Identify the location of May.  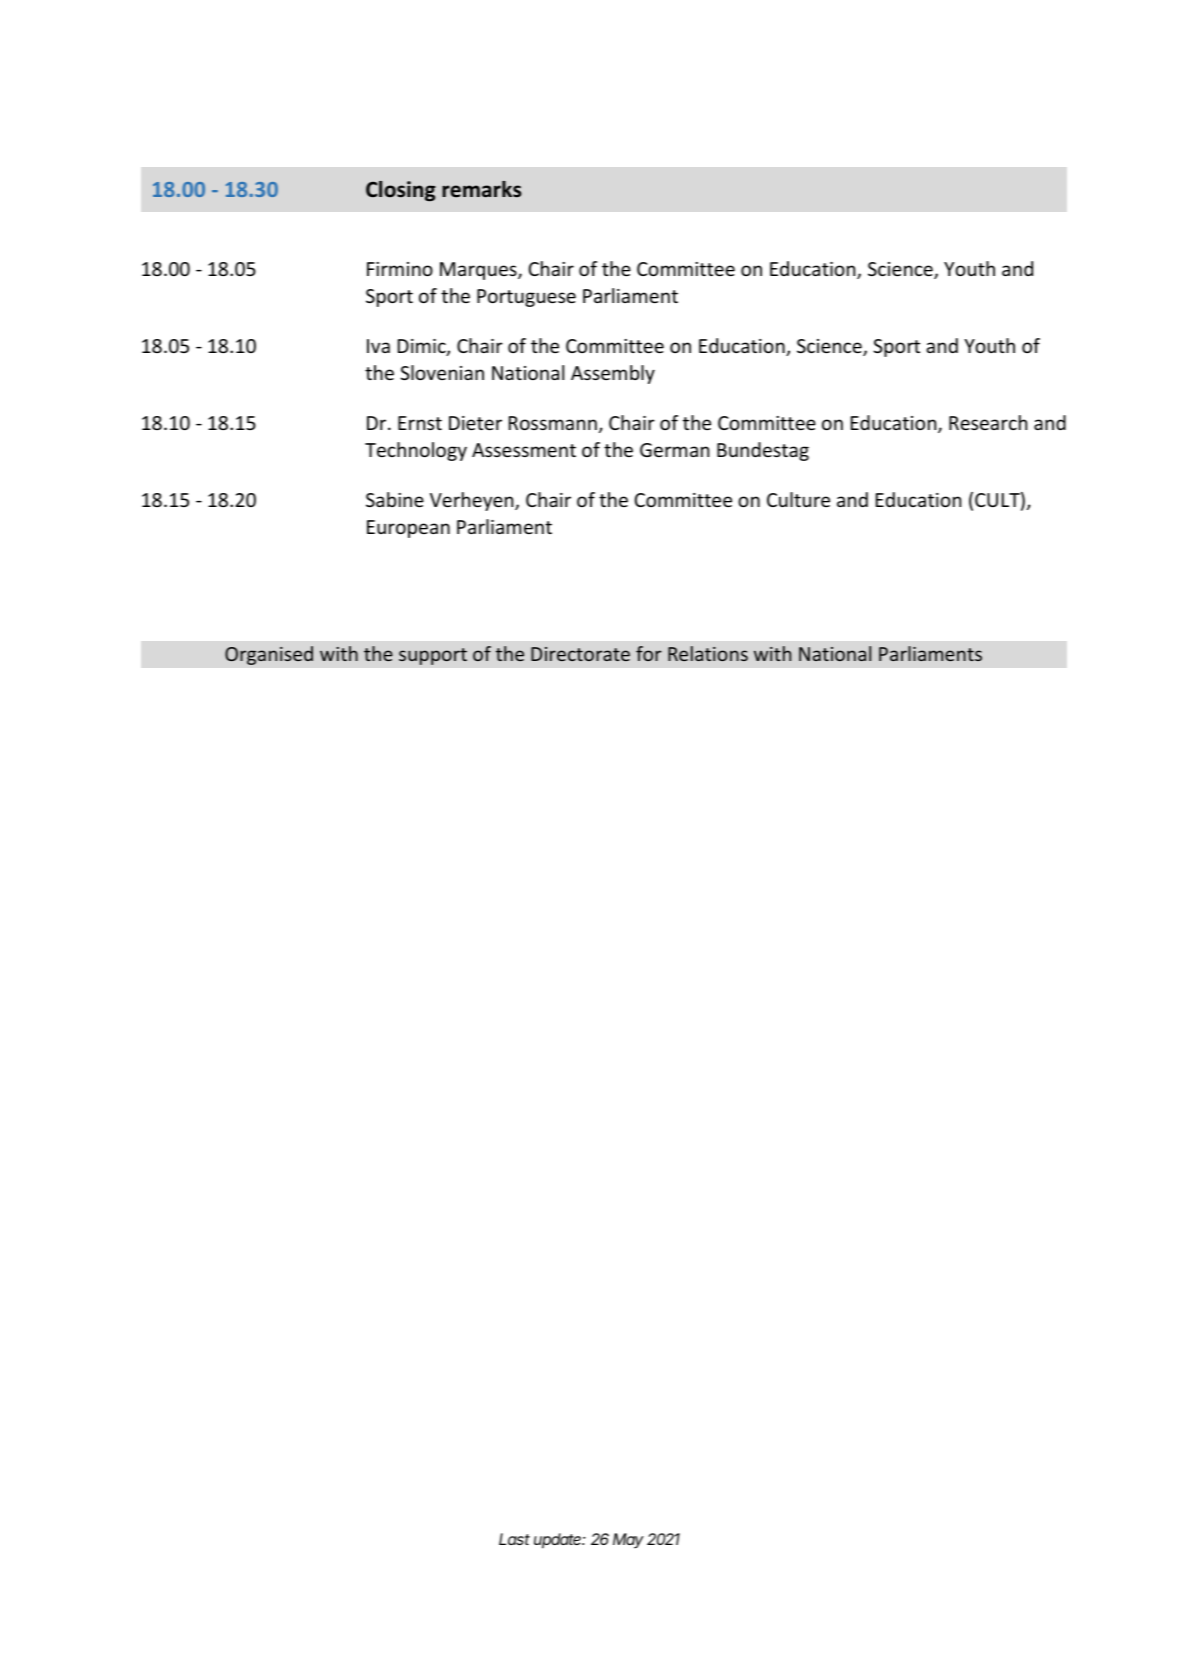
(628, 1541).
